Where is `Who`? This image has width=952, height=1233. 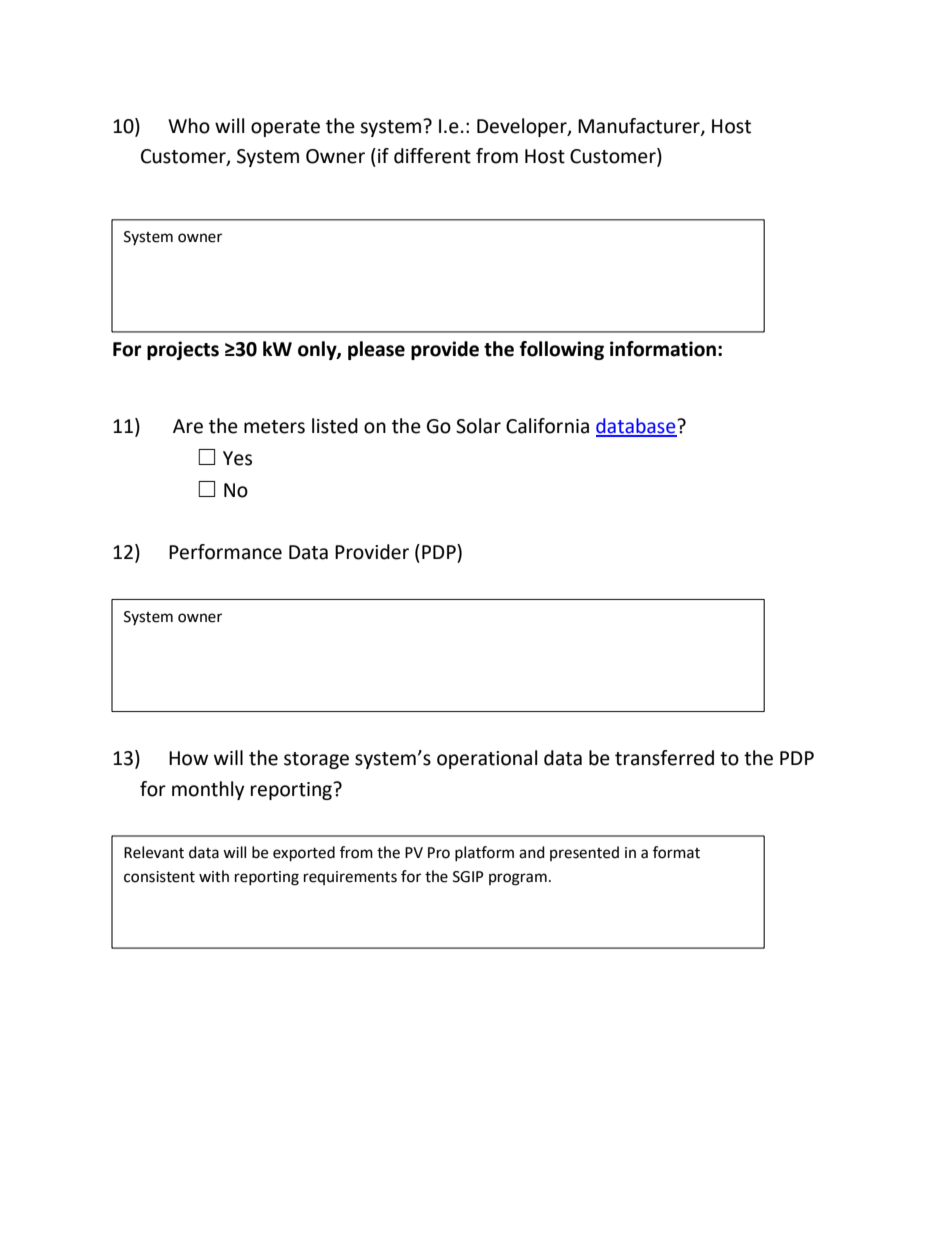 Who is located at coordinates (189, 126).
